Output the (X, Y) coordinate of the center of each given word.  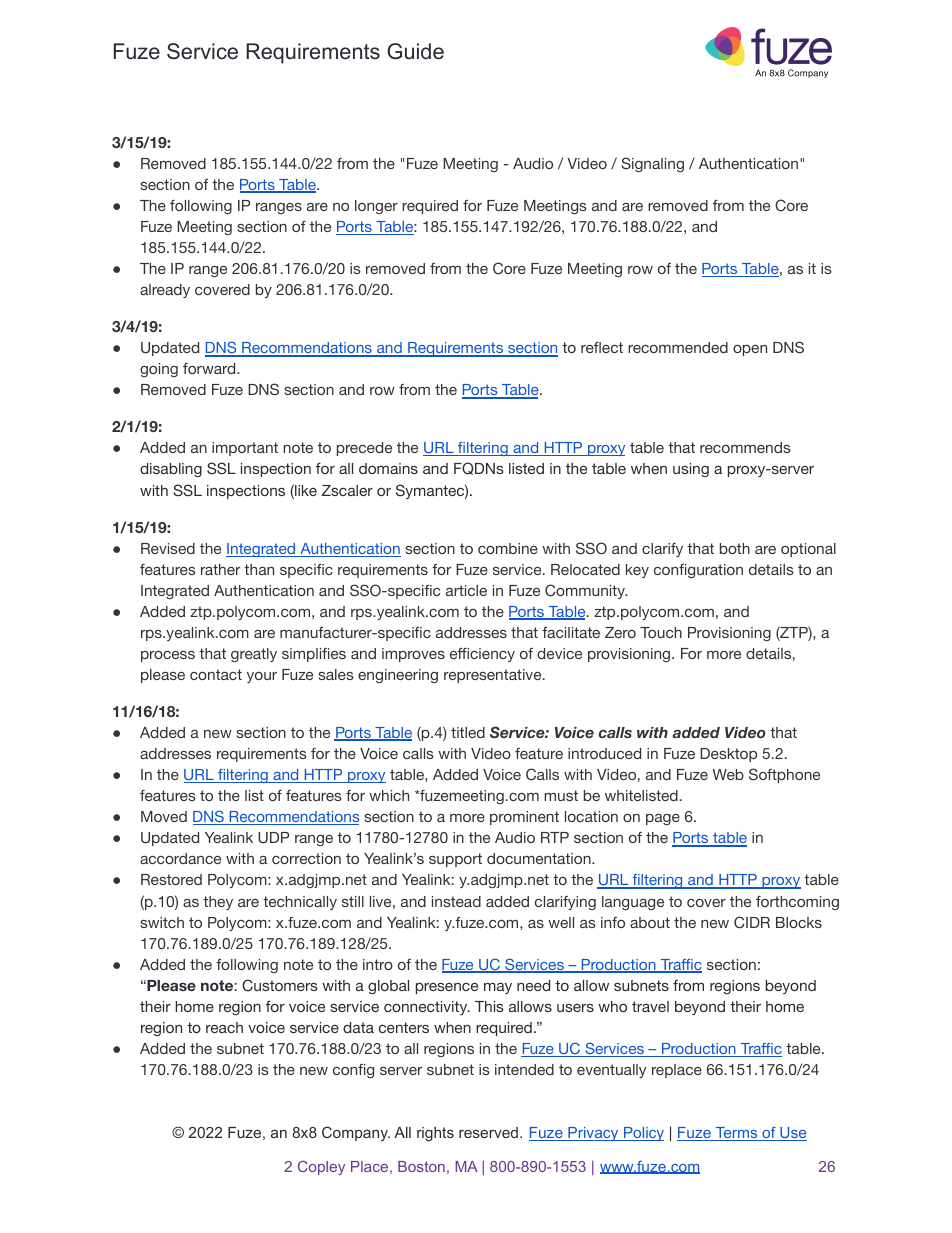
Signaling (652, 164)
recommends (745, 447)
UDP (273, 838)
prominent (524, 818)
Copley (321, 1168)
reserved (488, 1132)
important (245, 449)
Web (728, 774)
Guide (415, 51)
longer (376, 207)
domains (388, 468)
